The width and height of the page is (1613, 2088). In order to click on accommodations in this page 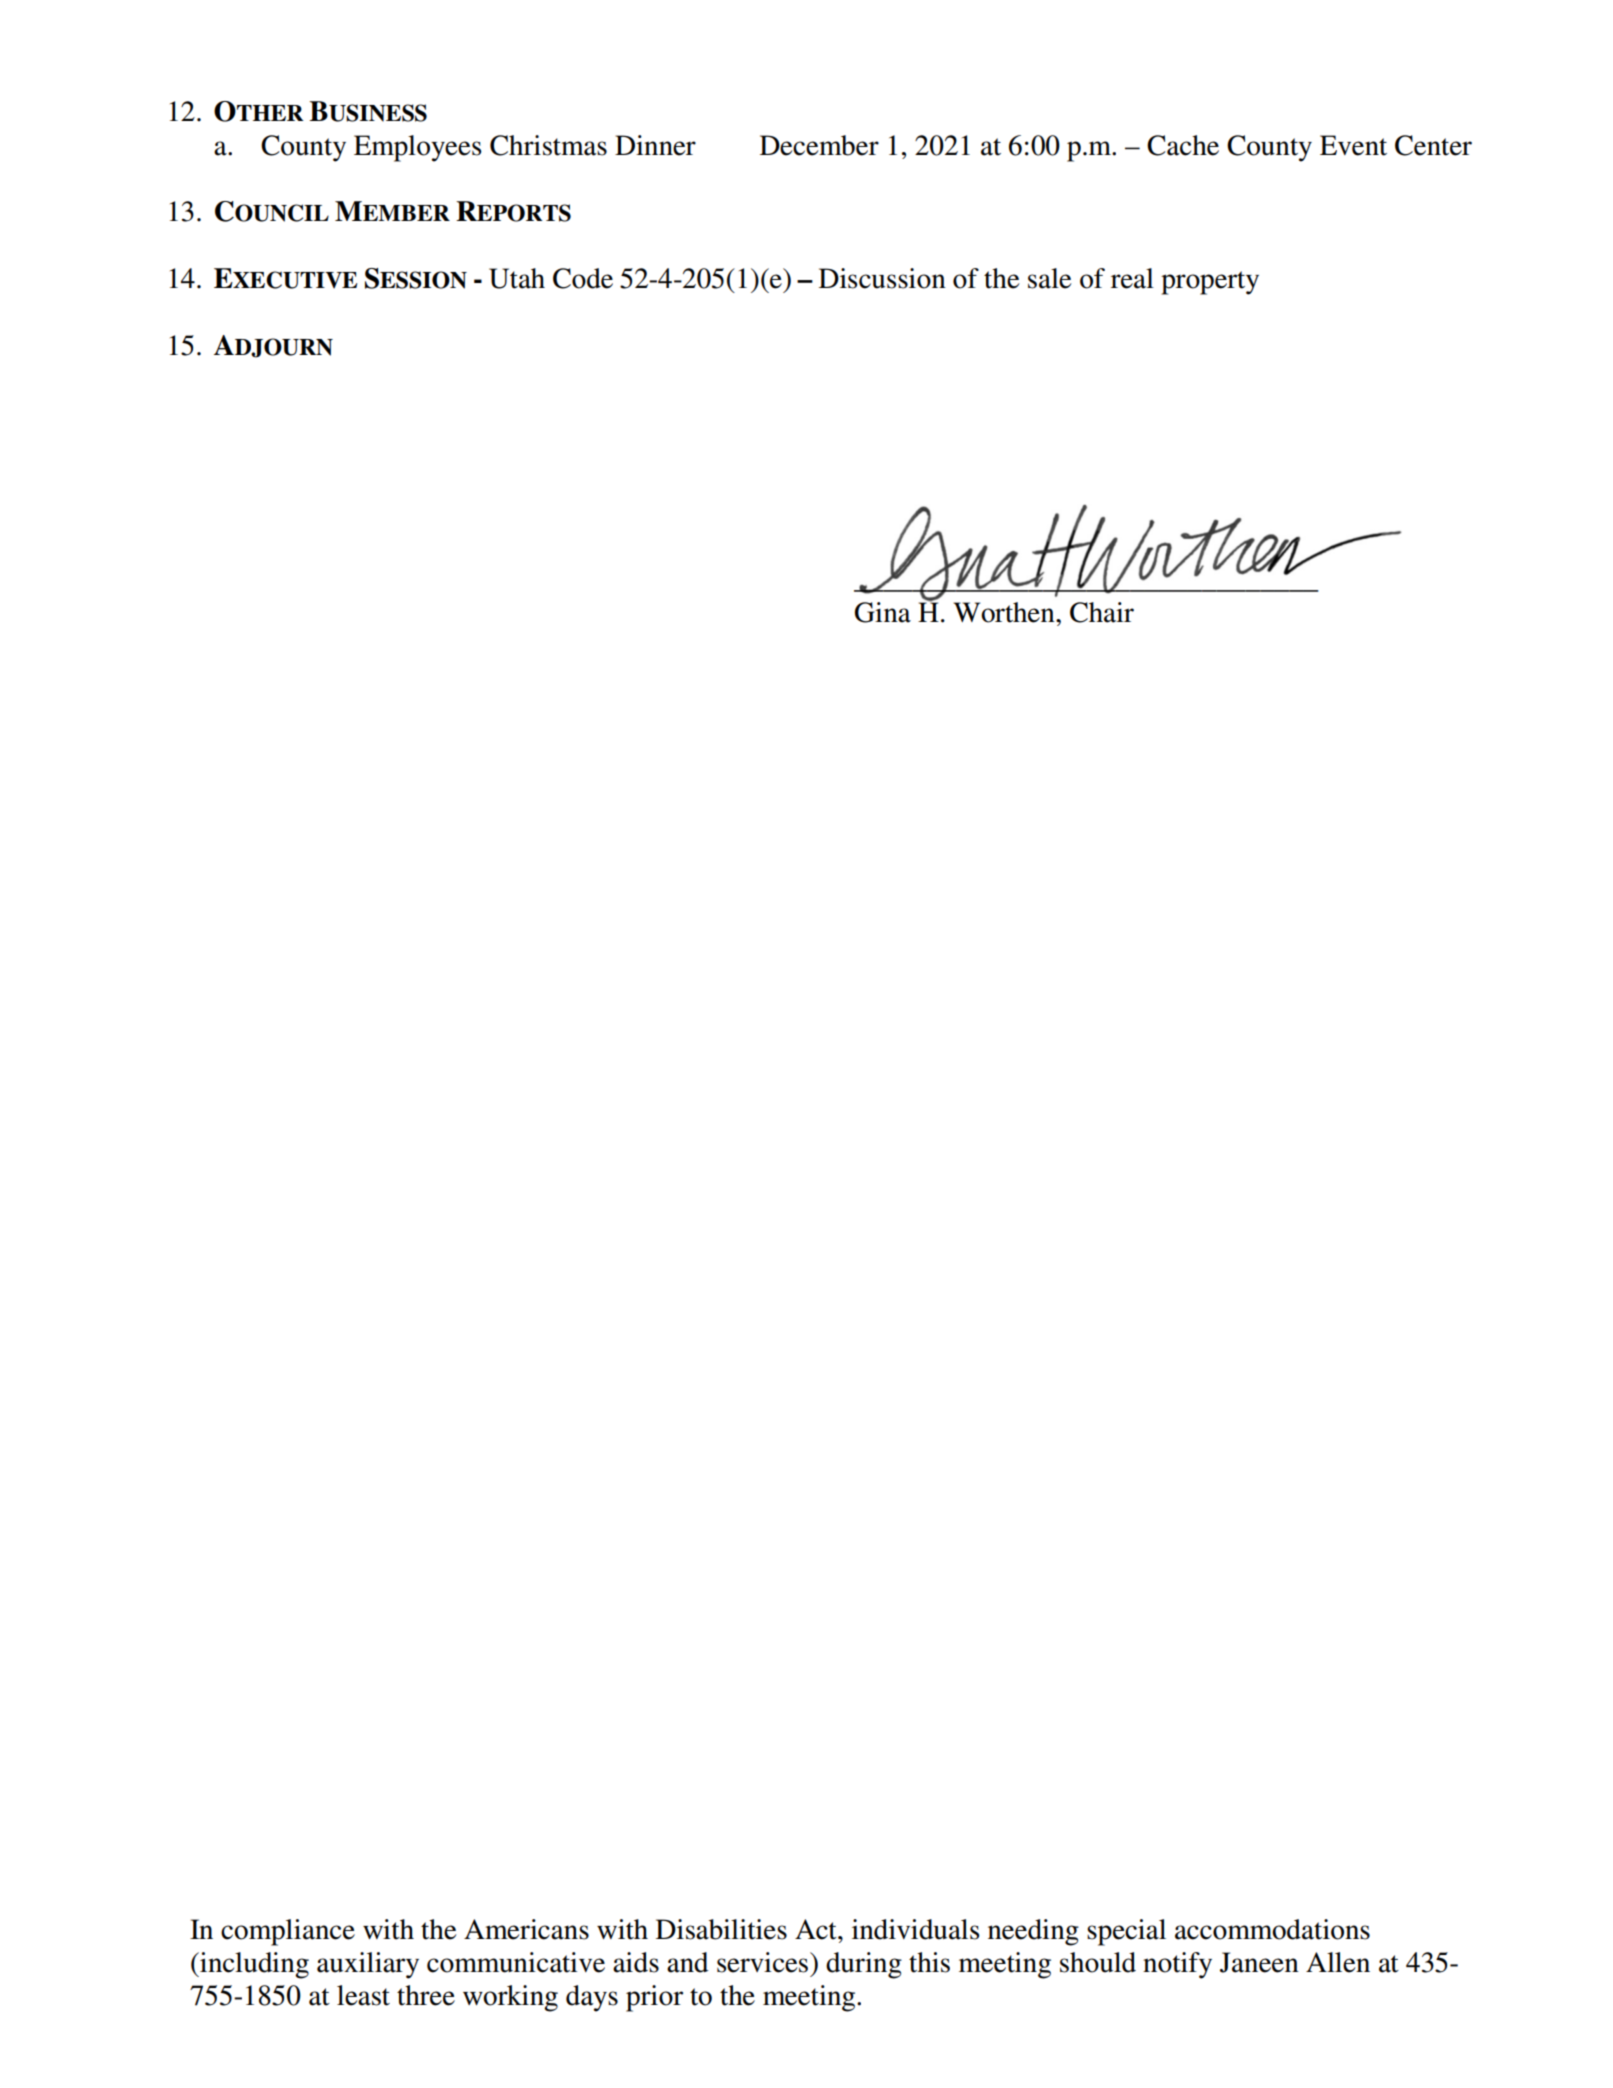, I will do `click(1272, 1929)`.
